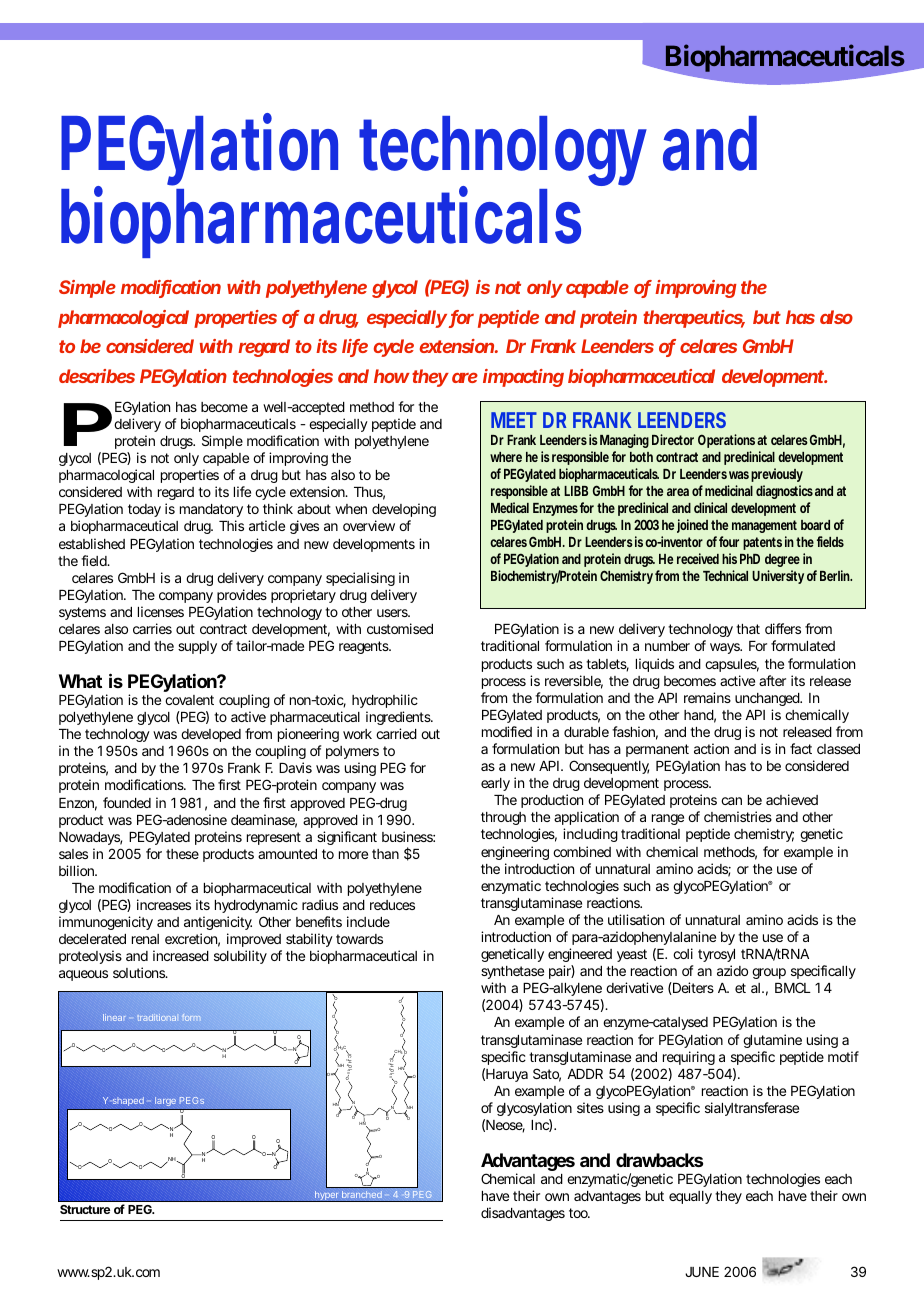 The image size is (924, 1308). I want to click on early, so click(495, 784).
